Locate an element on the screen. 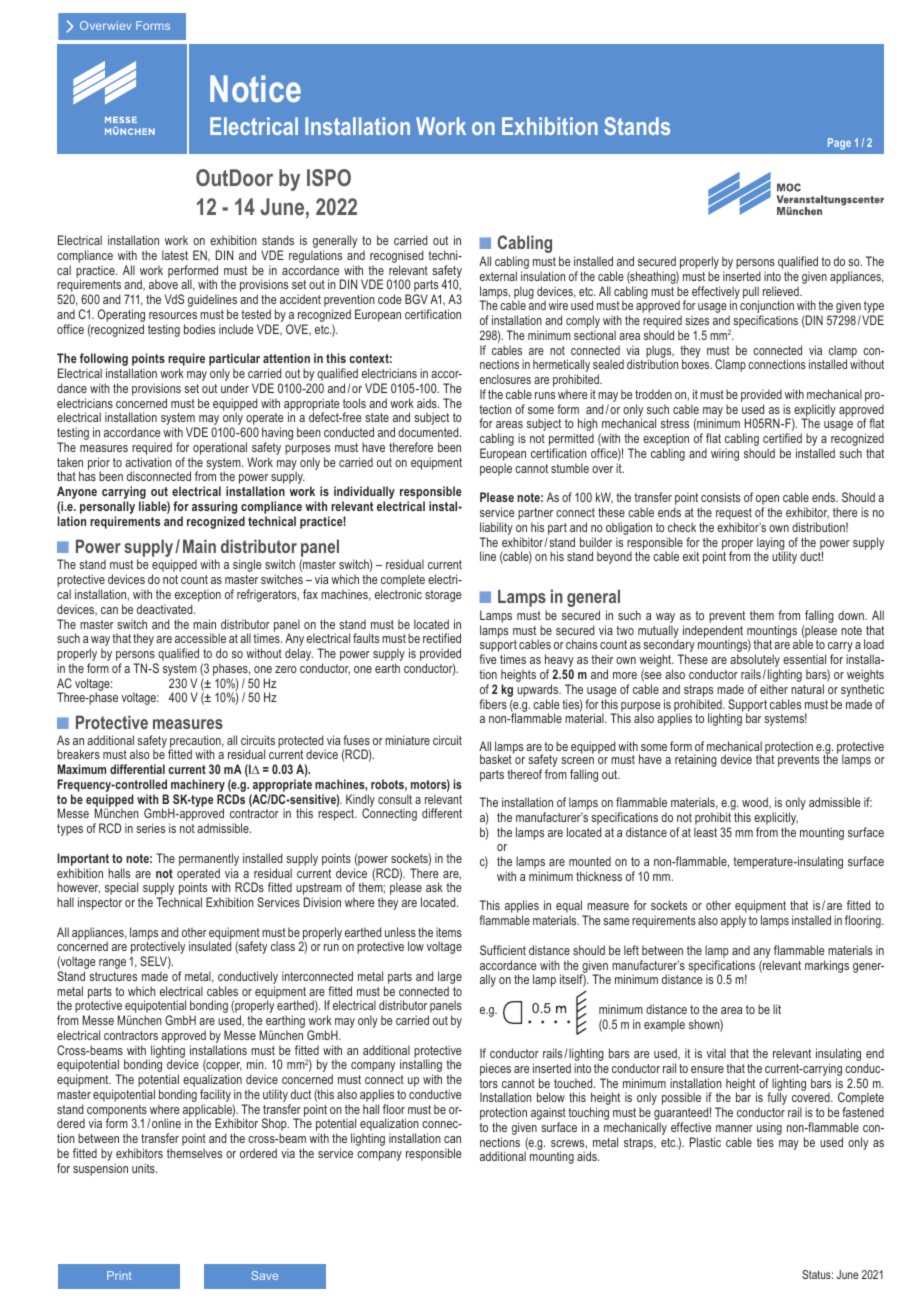 Image resolution: width=924 pixels, height=1308 pixels. rectified is located at coordinates (442, 638).
